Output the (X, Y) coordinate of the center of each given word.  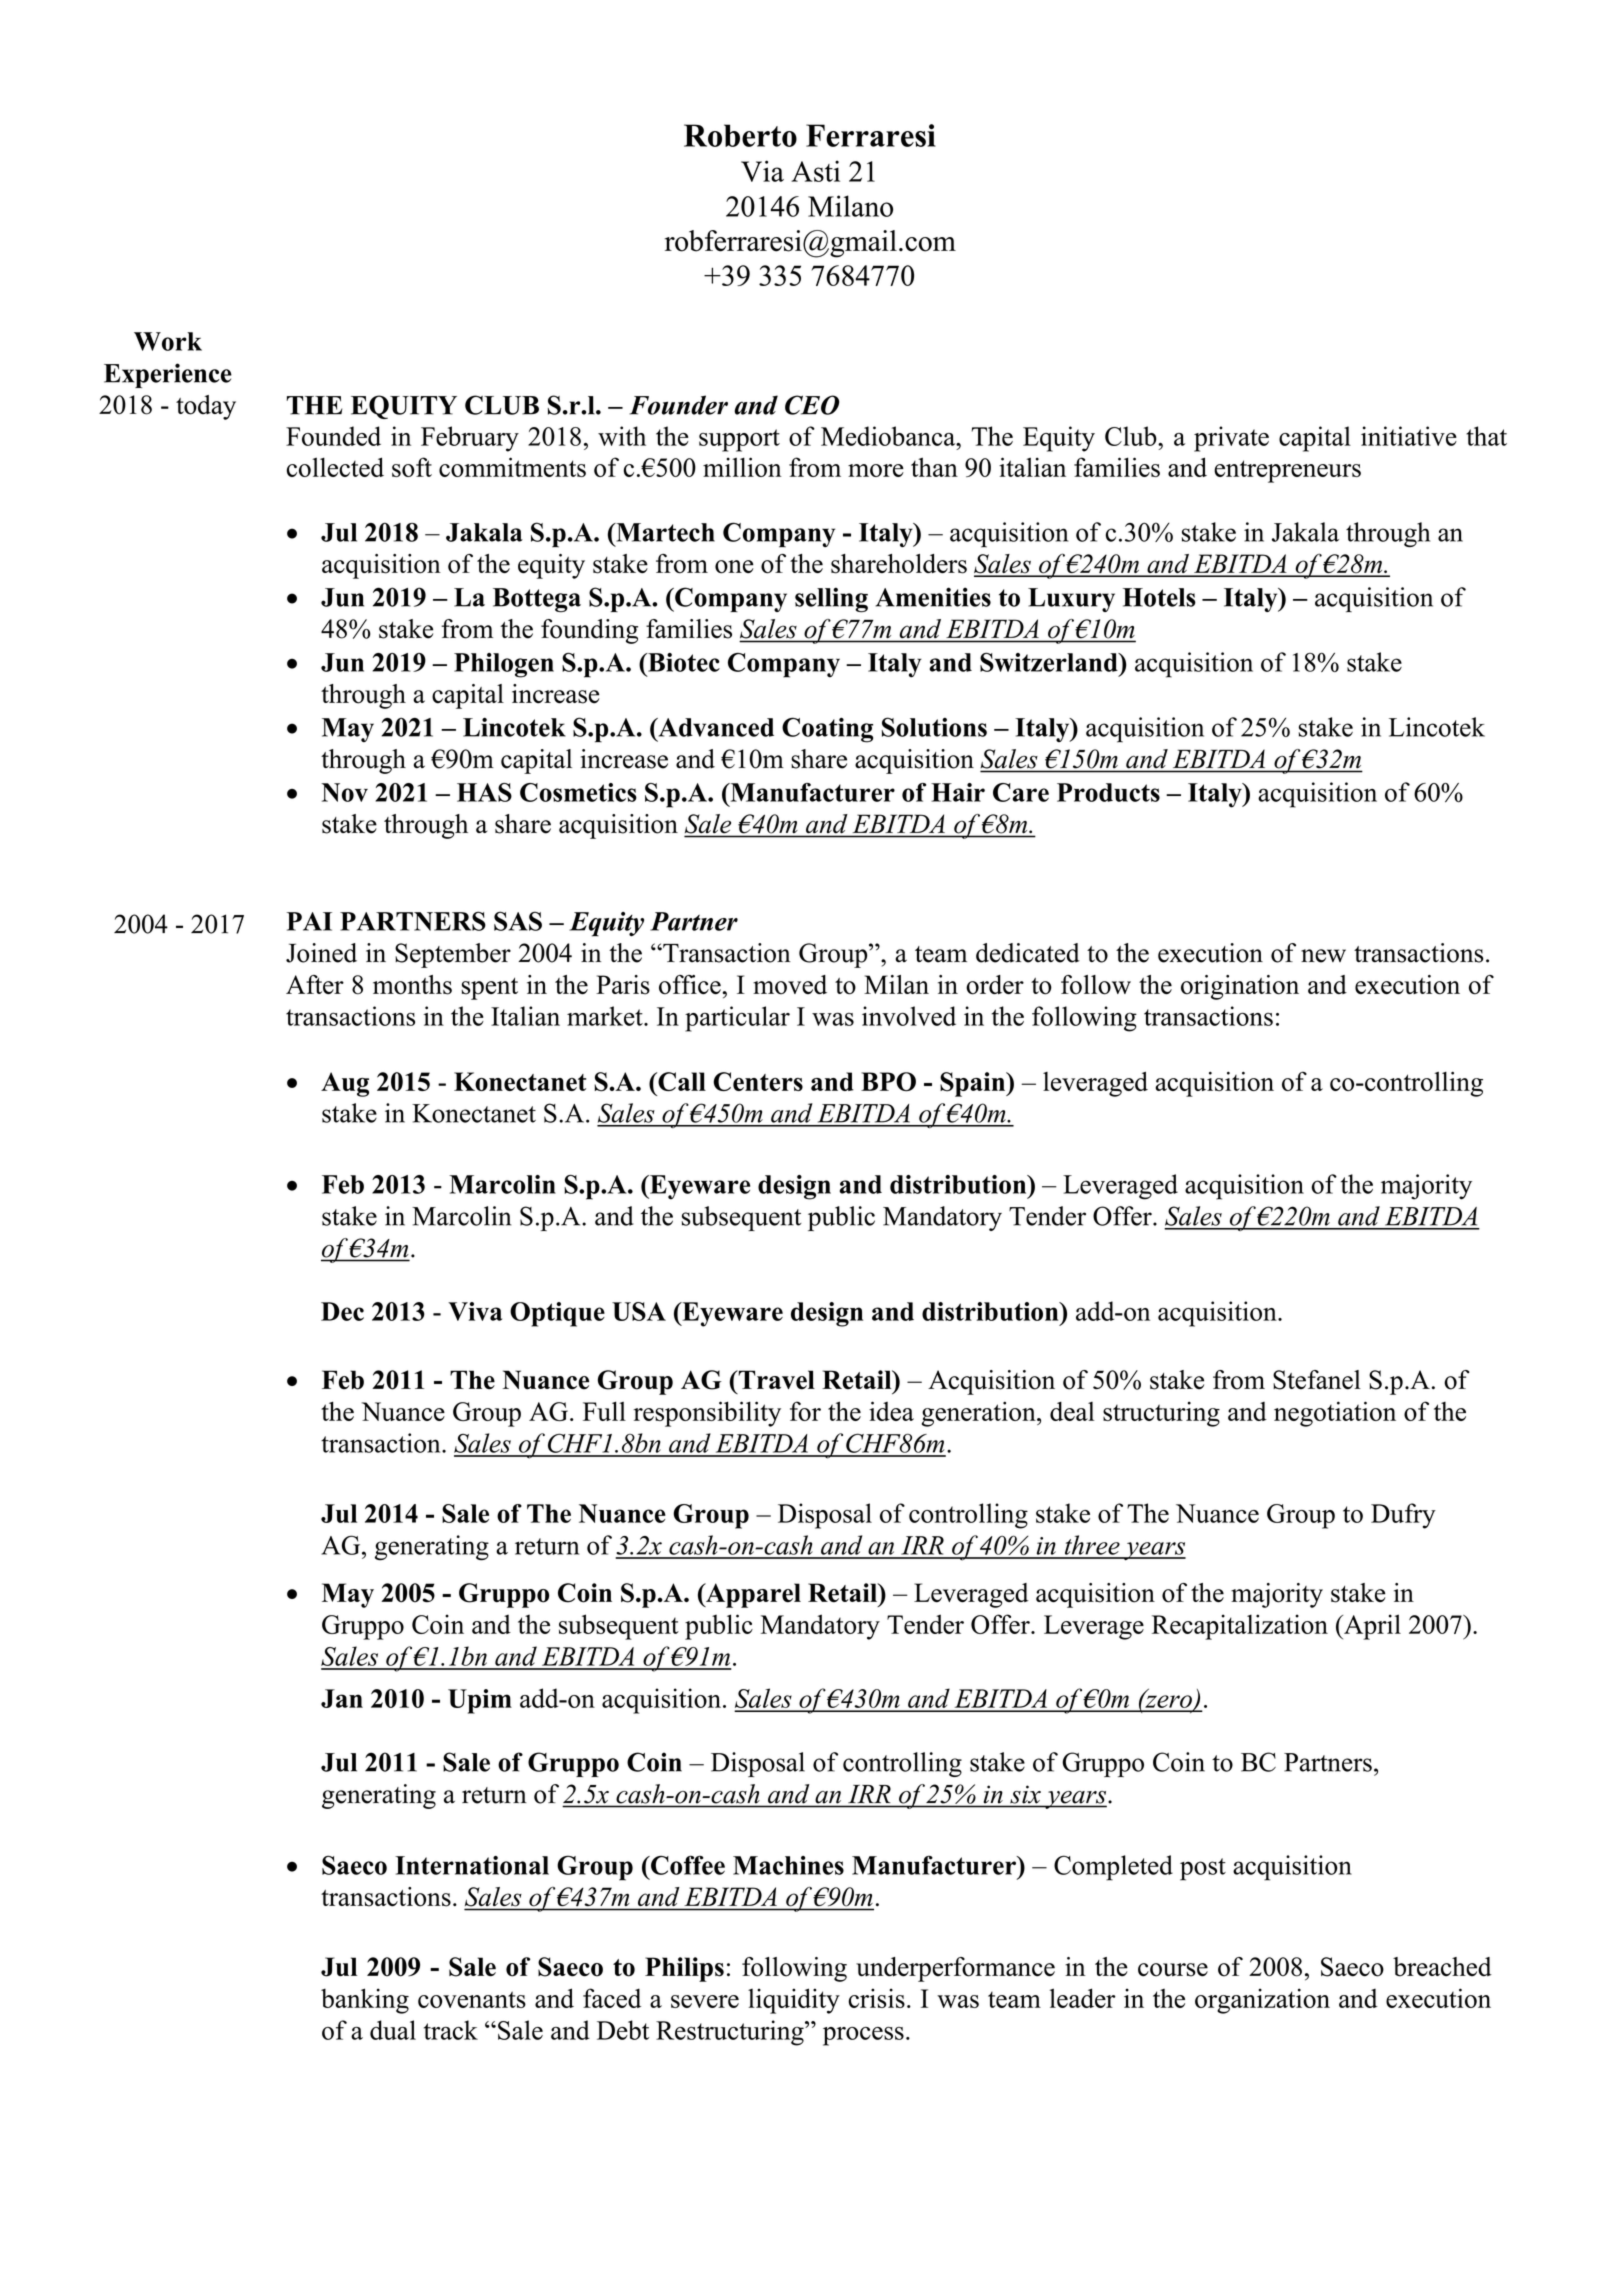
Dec (342, 1311)
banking (365, 2001)
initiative (1409, 436)
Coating (827, 730)
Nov (344, 792)
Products (1108, 792)
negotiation (1335, 1414)
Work (168, 341)
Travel (775, 1380)
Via (762, 171)
